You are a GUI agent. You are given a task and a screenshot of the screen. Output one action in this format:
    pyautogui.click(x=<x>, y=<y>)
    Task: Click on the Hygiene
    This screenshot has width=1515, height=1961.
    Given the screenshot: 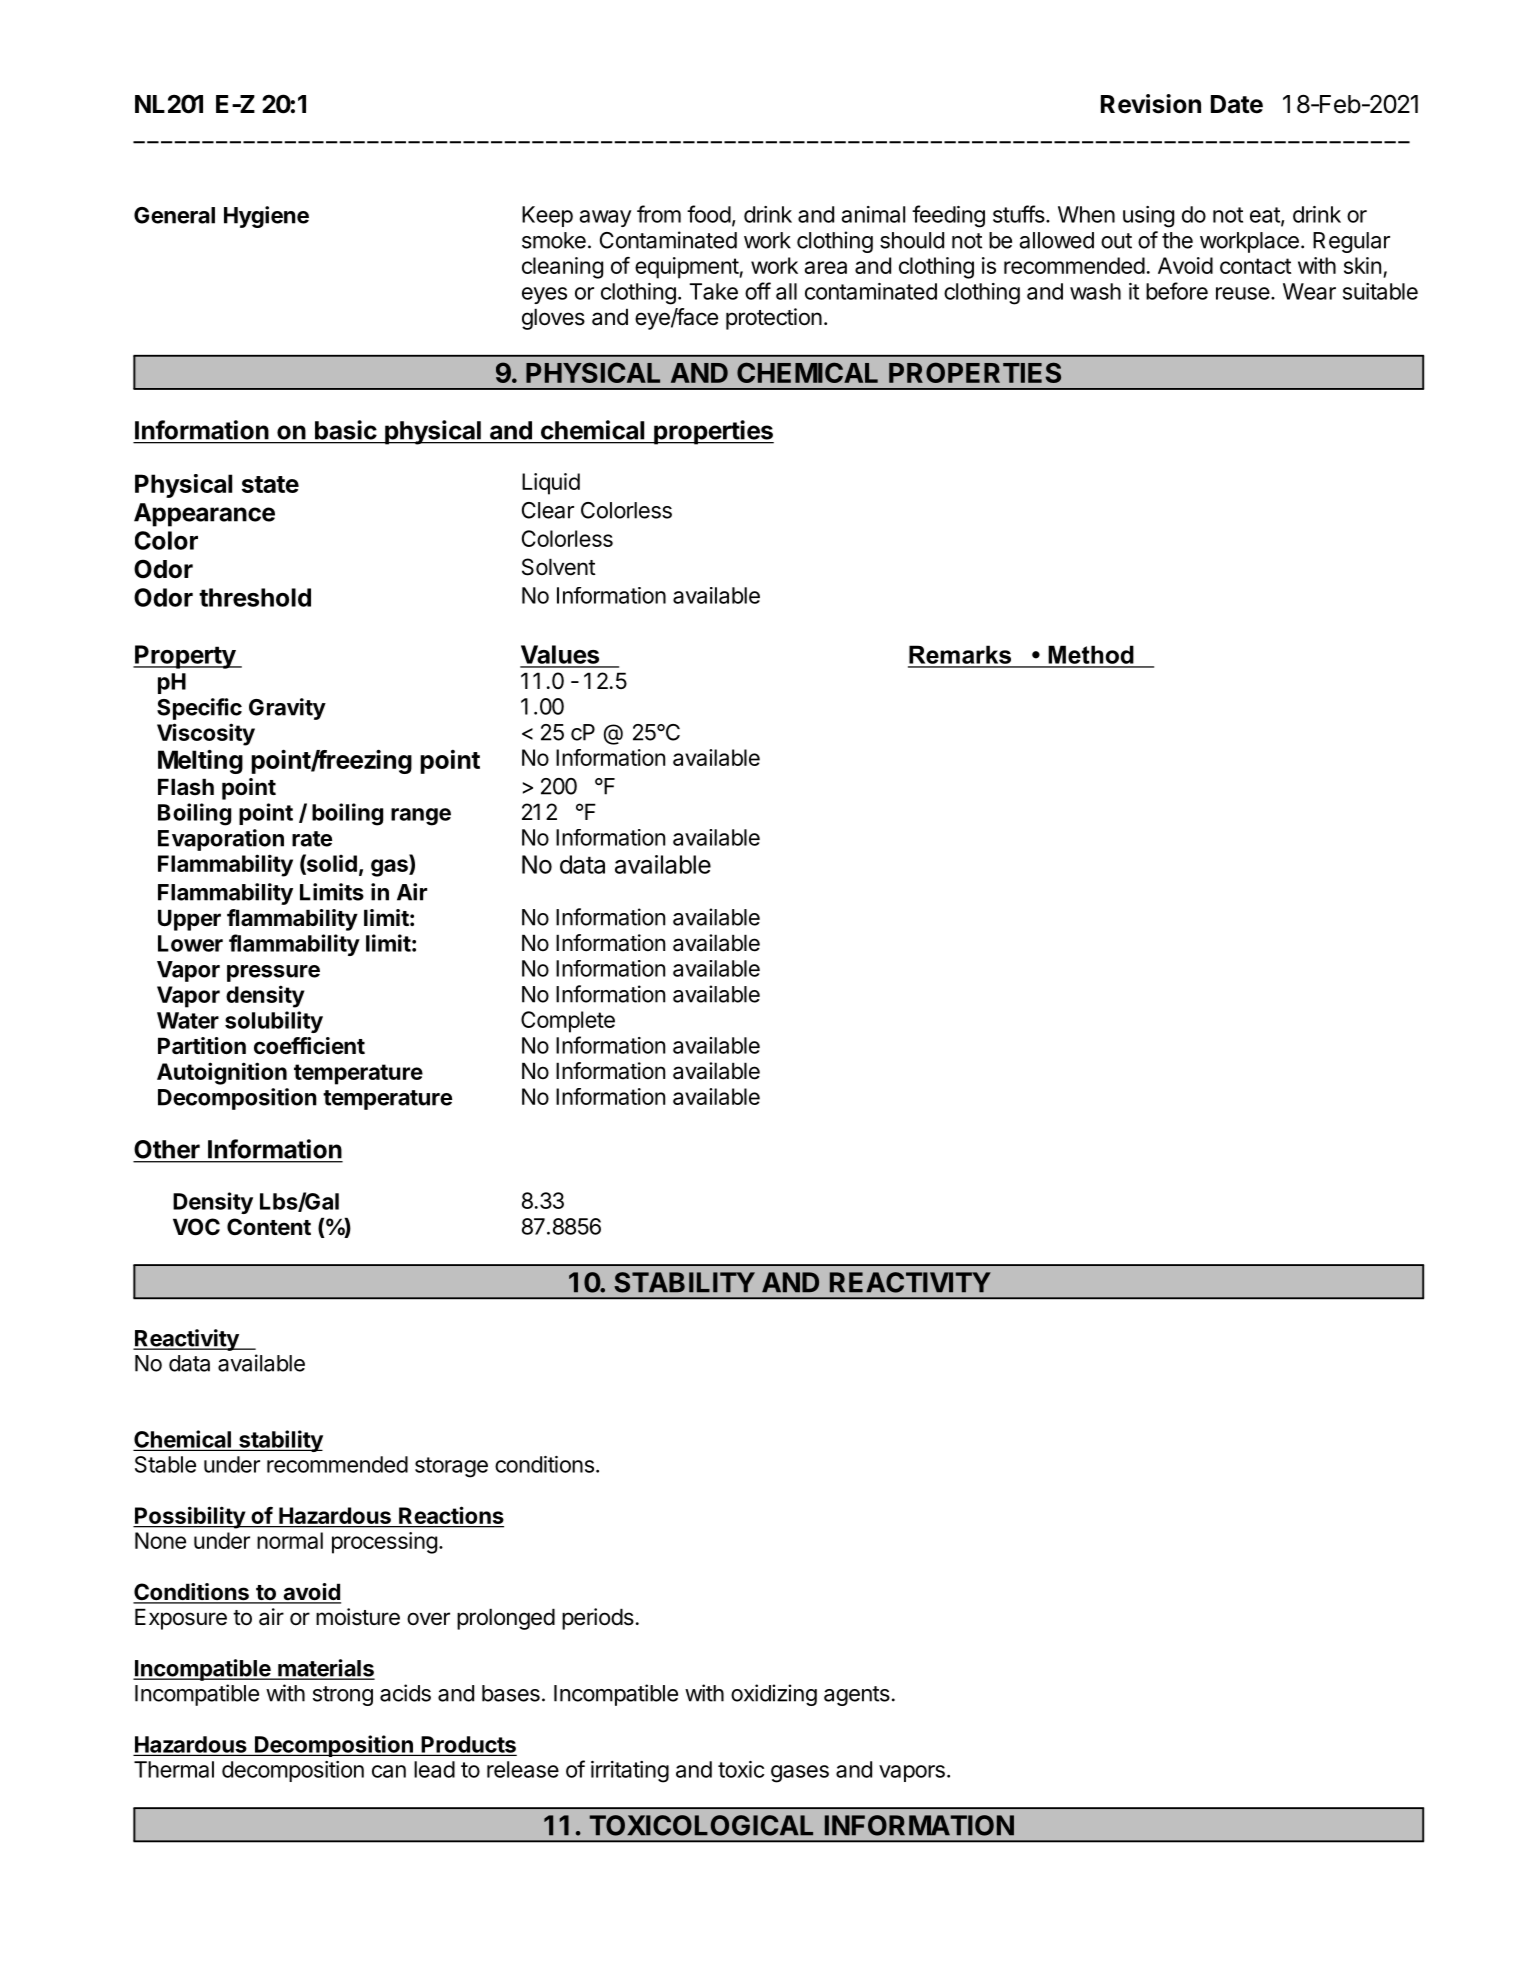 What is the action you would take?
    pyautogui.click(x=266, y=217)
